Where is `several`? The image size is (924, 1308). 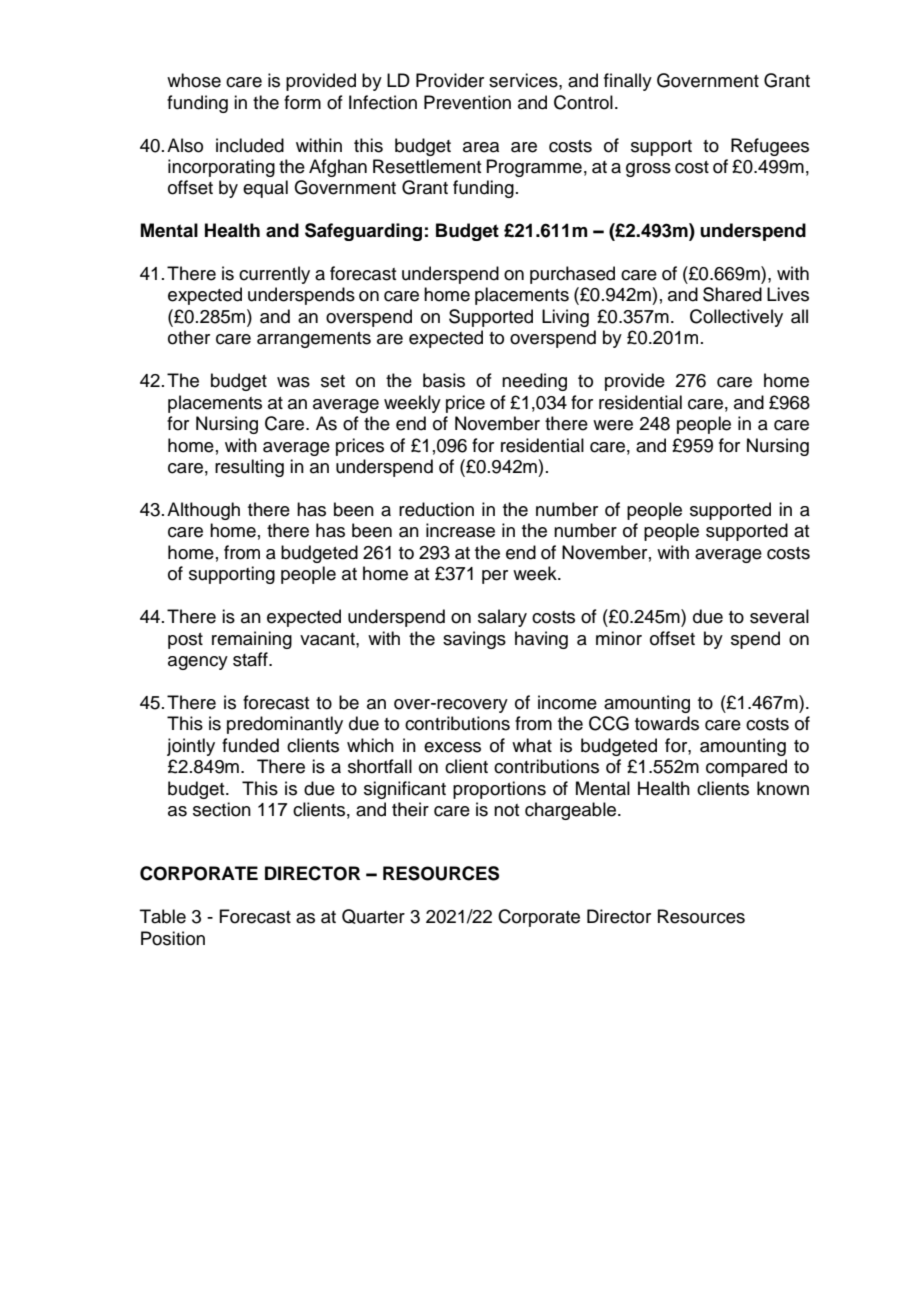 several is located at coordinates (779, 616).
